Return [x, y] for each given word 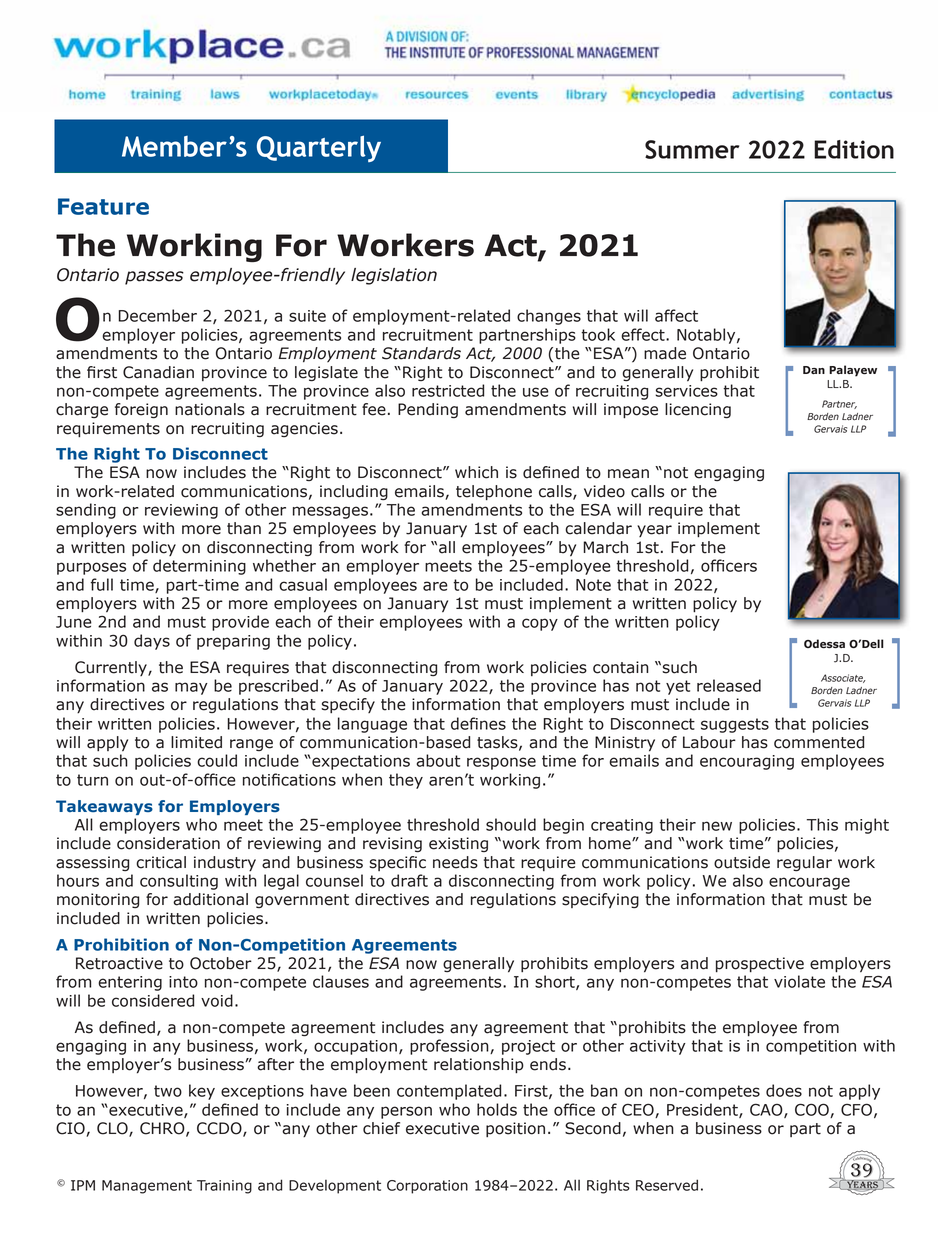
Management [147, 1187]
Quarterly [319, 148]
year [654, 531]
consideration [168, 843]
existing [458, 844]
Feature [103, 206]
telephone [494, 493]
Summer [692, 149]
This [822, 824]
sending [86, 511]
